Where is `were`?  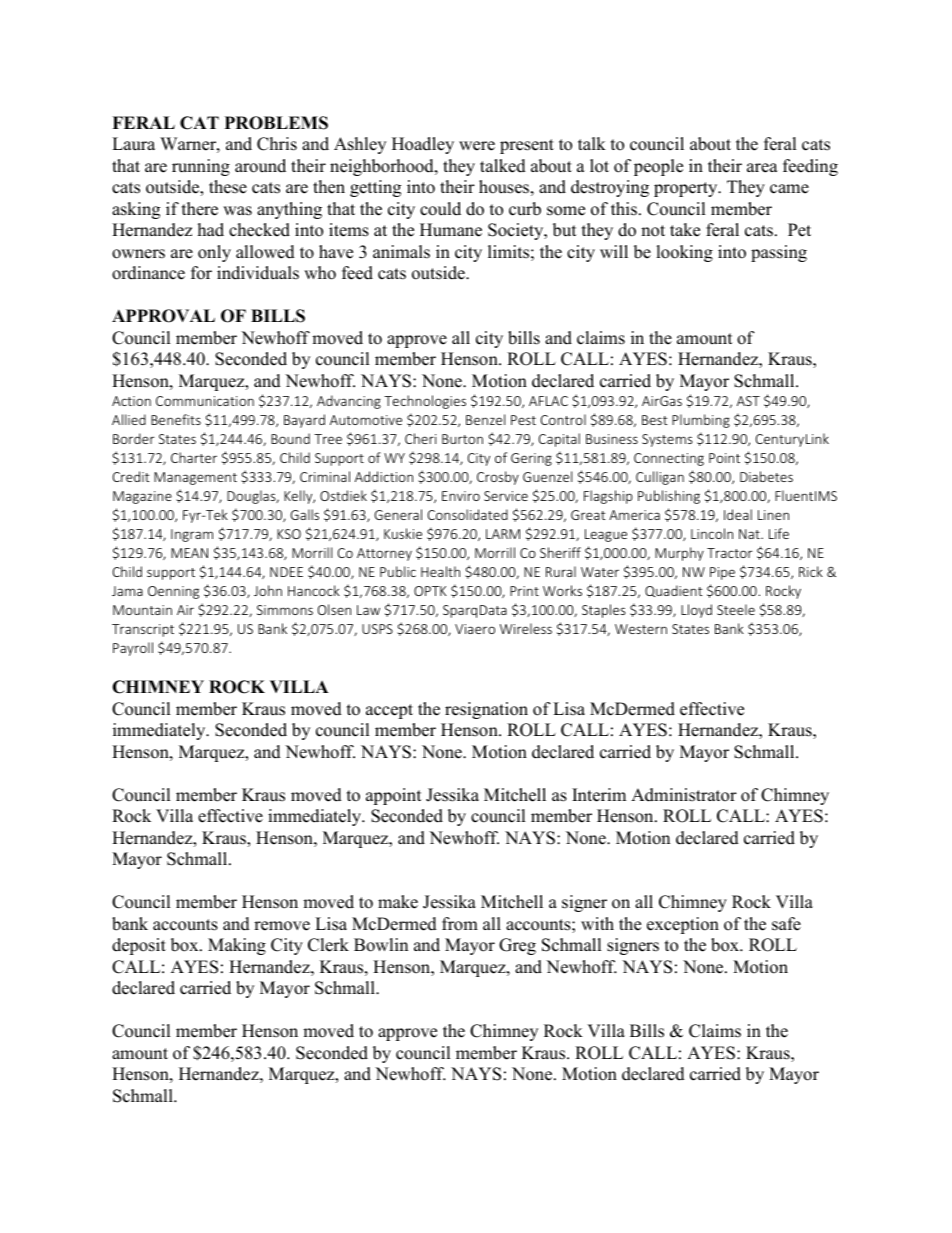 were is located at coordinates (477, 146).
